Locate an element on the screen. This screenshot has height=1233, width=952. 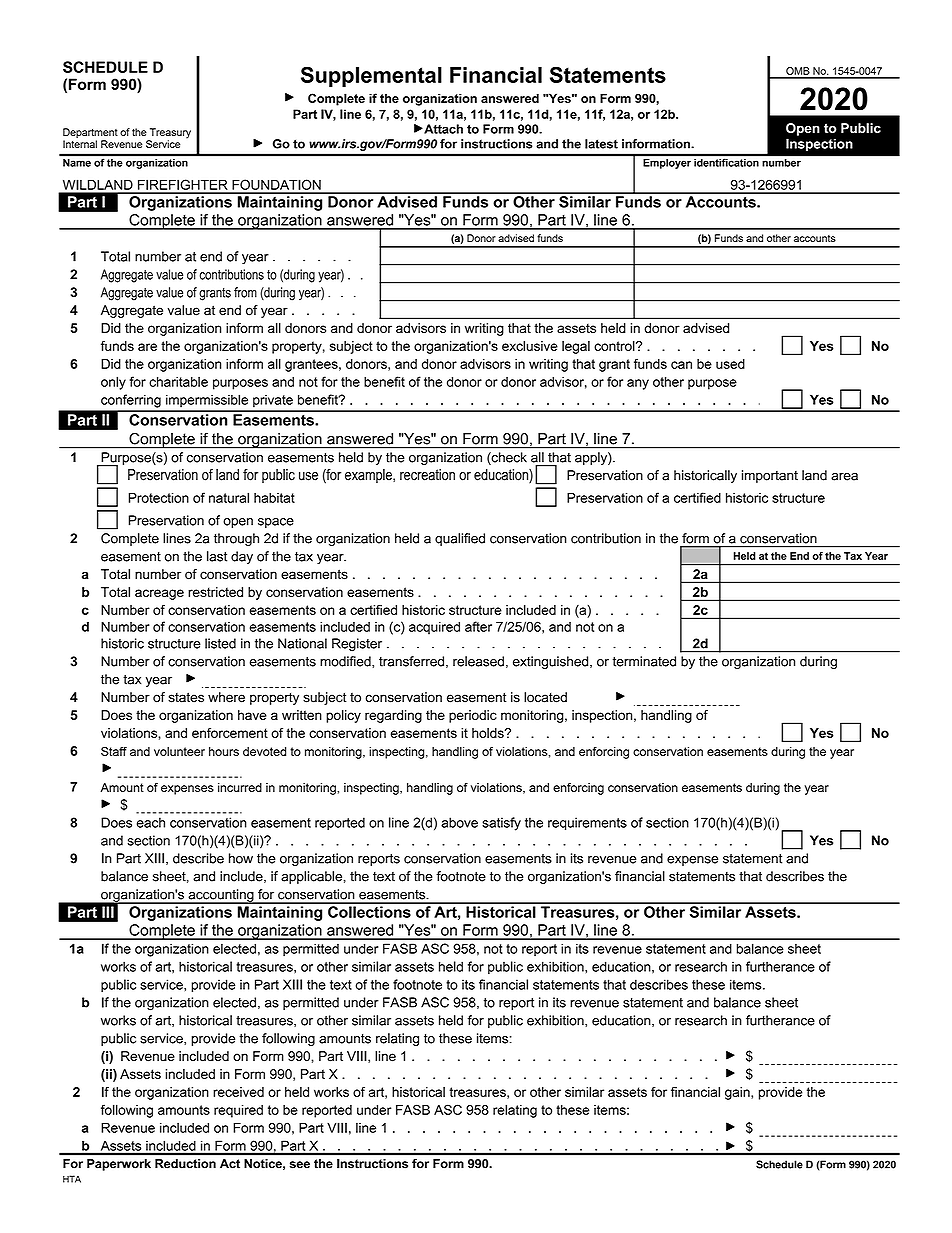
Reduction is located at coordinates (185, 1163).
